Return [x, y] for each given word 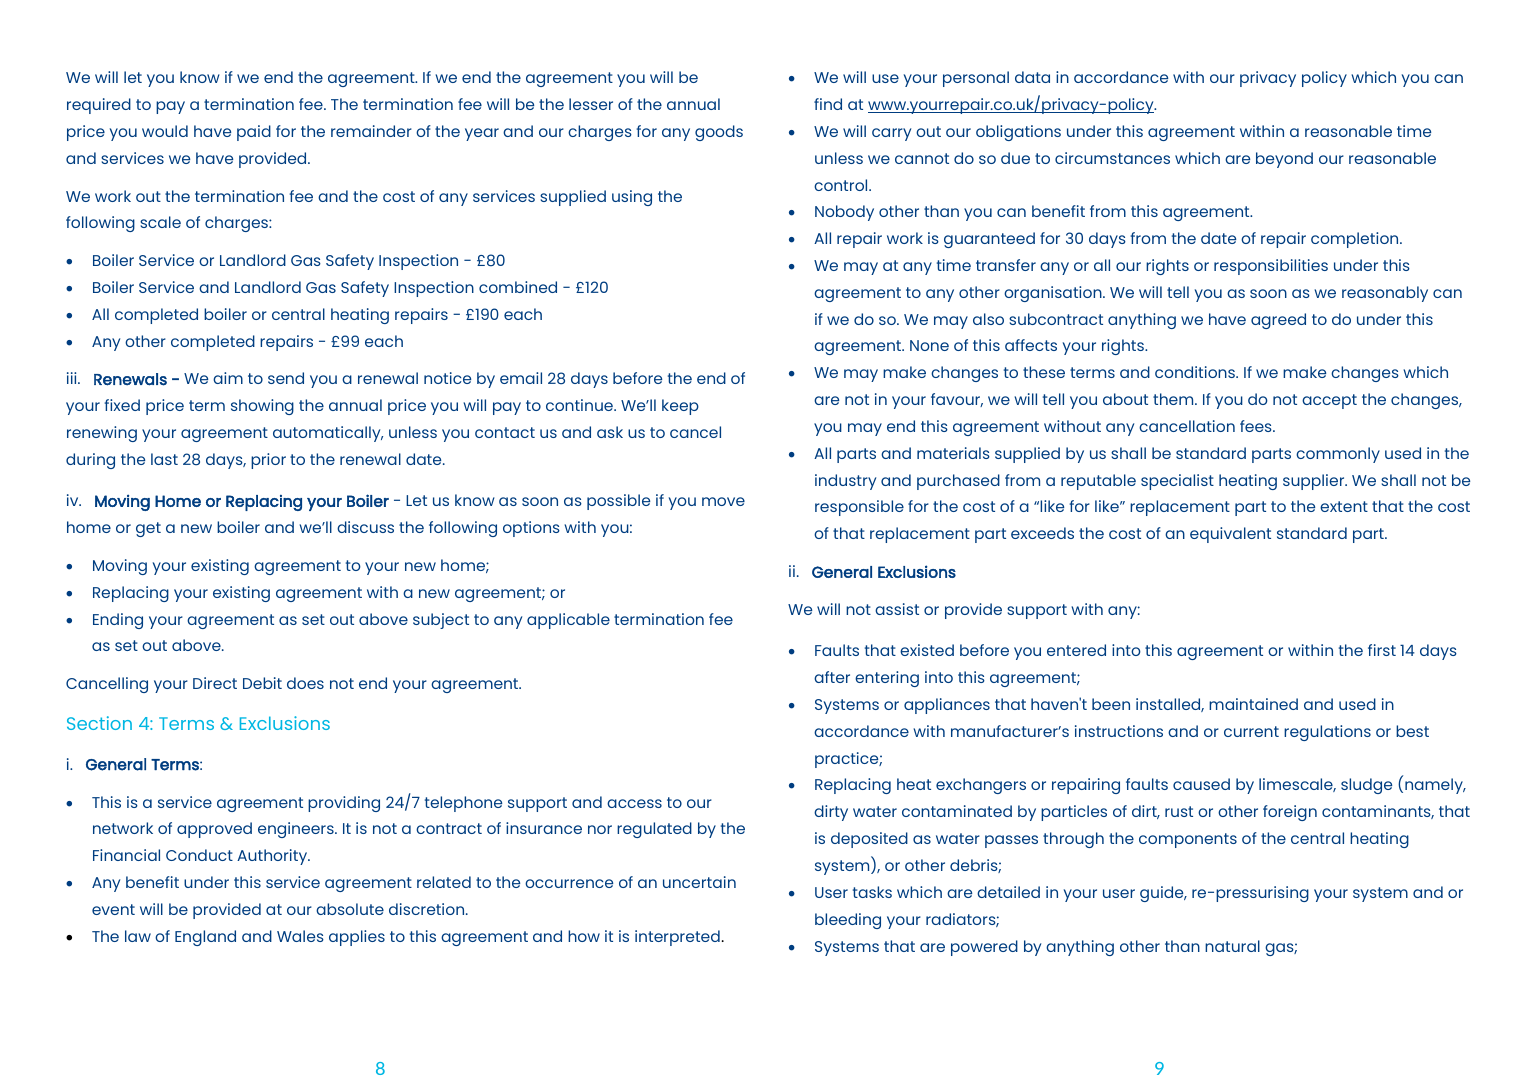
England [205, 938]
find [828, 104]
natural [1232, 946]
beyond [1284, 160]
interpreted [677, 938]
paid [254, 133]
